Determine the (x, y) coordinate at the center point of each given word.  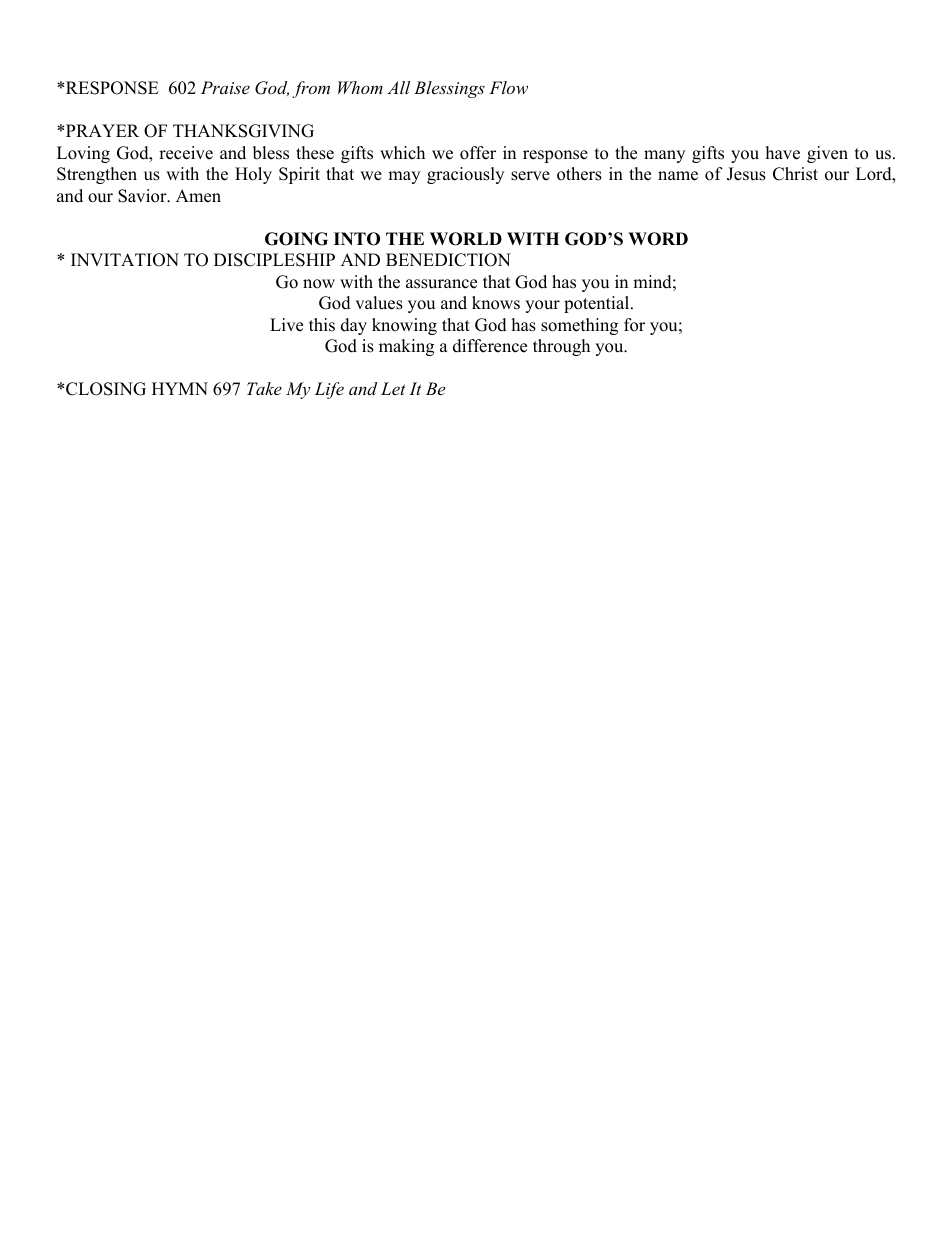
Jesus (746, 174)
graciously (465, 175)
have (783, 153)
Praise (225, 87)
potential (598, 304)
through (561, 347)
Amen (198, 196)
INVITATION (125, 260)
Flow (508, 87)
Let (393, 388)
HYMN (180, 388)
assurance (441, 284)
